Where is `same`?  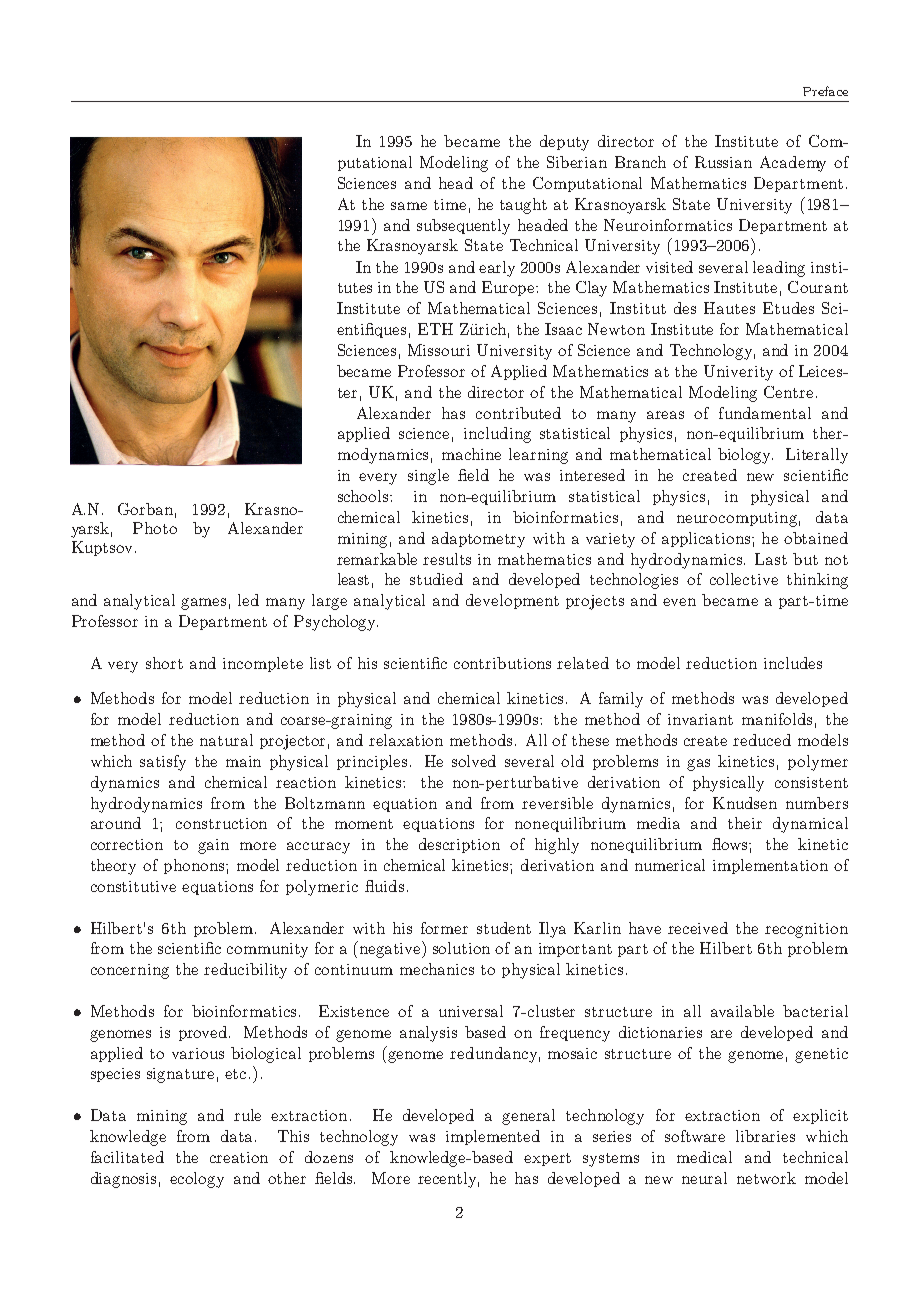 same is located at coordinates (409, 206).
